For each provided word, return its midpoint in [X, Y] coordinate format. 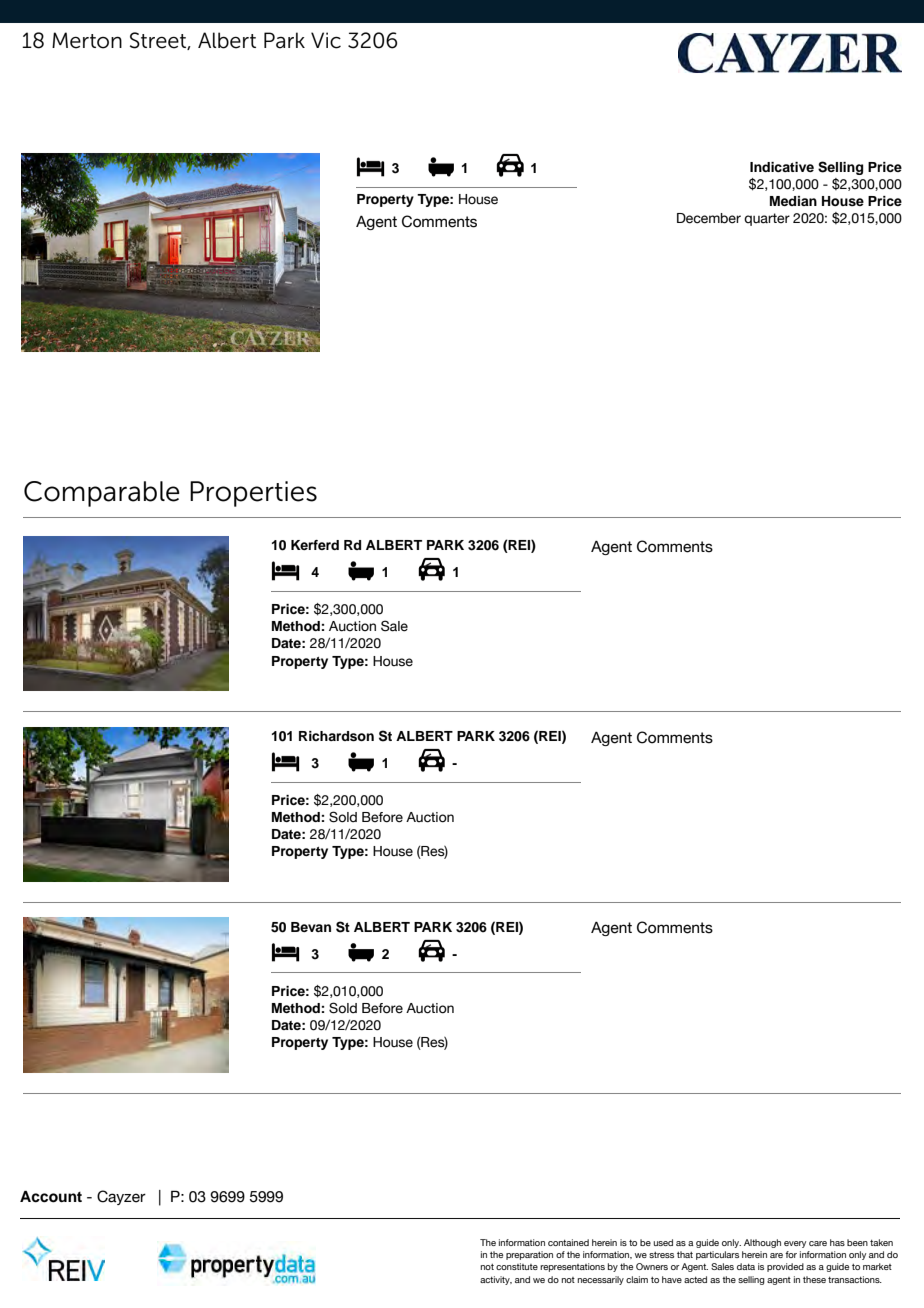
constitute [517, 1266]
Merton [87, 40]
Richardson [336, 736]
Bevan [311, 927]
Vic [326, 40]
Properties [253, 494]
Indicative [782, 167]
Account [51, 1197]
